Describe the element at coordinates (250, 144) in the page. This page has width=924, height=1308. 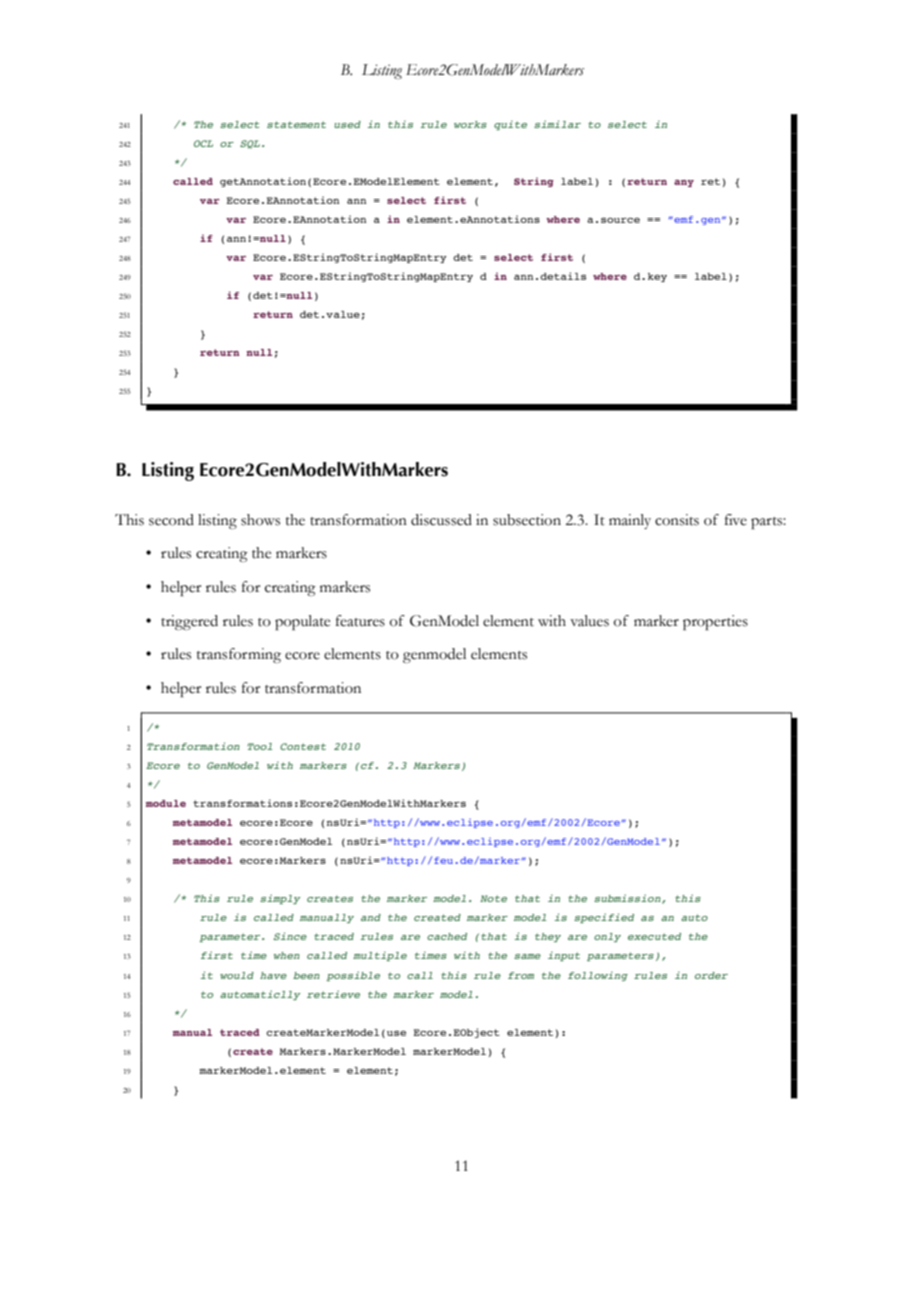
I see `SQL` at that location.
